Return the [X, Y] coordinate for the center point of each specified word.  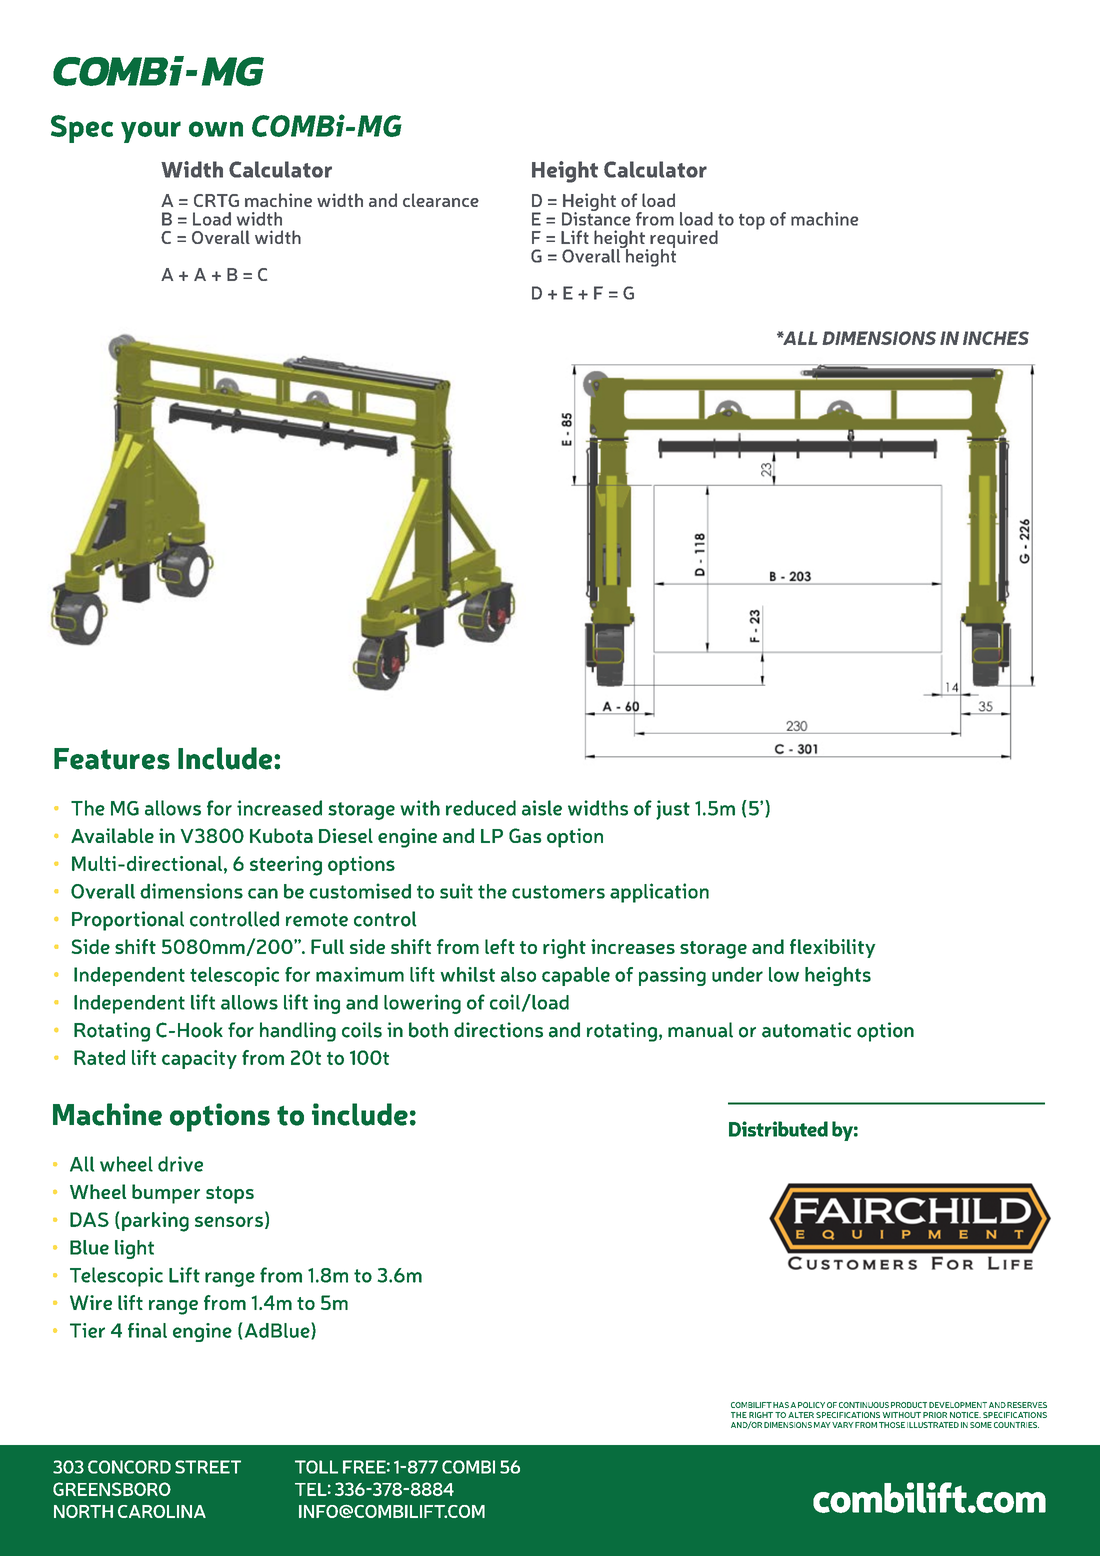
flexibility [833, 948]
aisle [542, 808]
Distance [596, 218]
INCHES [996, 338]
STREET [208, 1467]
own [216, 129]
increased [279, 808]
